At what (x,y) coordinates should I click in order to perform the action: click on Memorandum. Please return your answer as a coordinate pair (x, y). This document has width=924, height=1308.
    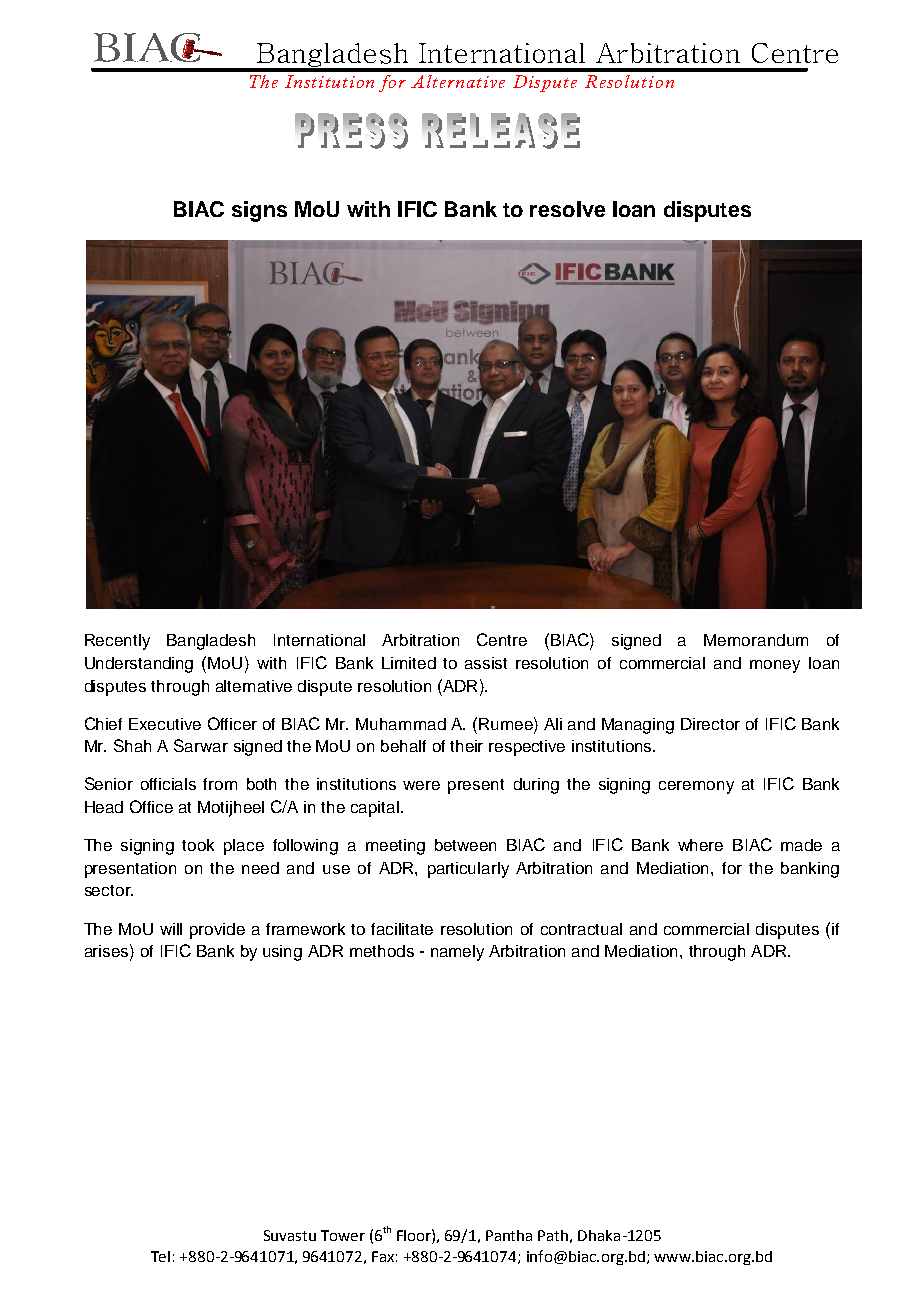
    Looking at the image, I should click on (756, 640).
